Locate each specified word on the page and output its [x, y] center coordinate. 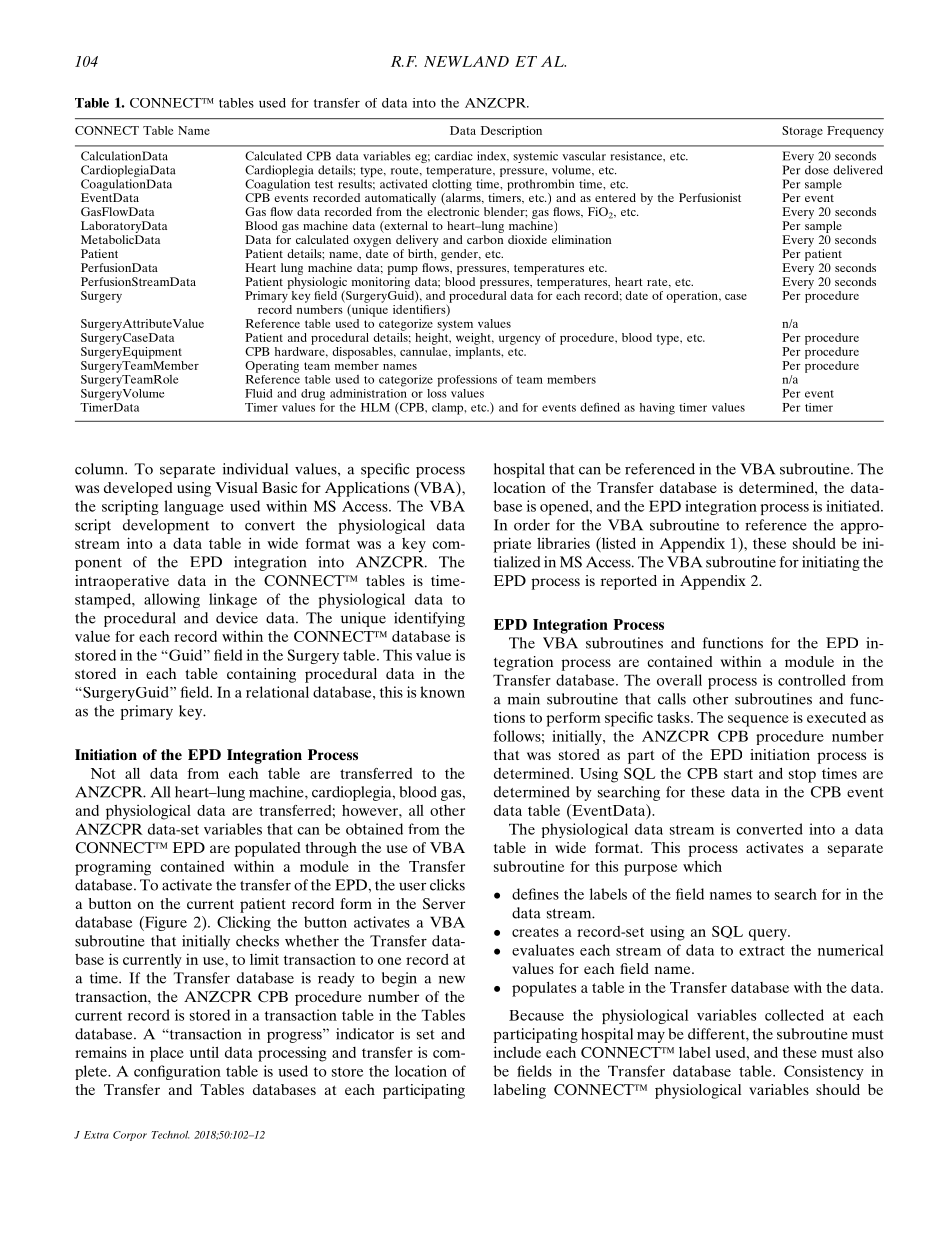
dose [817, 170]
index [492, 156]
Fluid [258, 393]
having [657, 409]
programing [113, 868]
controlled [812, 680]
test [324, 185]
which [702, 866]
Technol [170, 1135]
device [237, 618]
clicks [447, 885]
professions [467, 381]
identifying [429, 619]
